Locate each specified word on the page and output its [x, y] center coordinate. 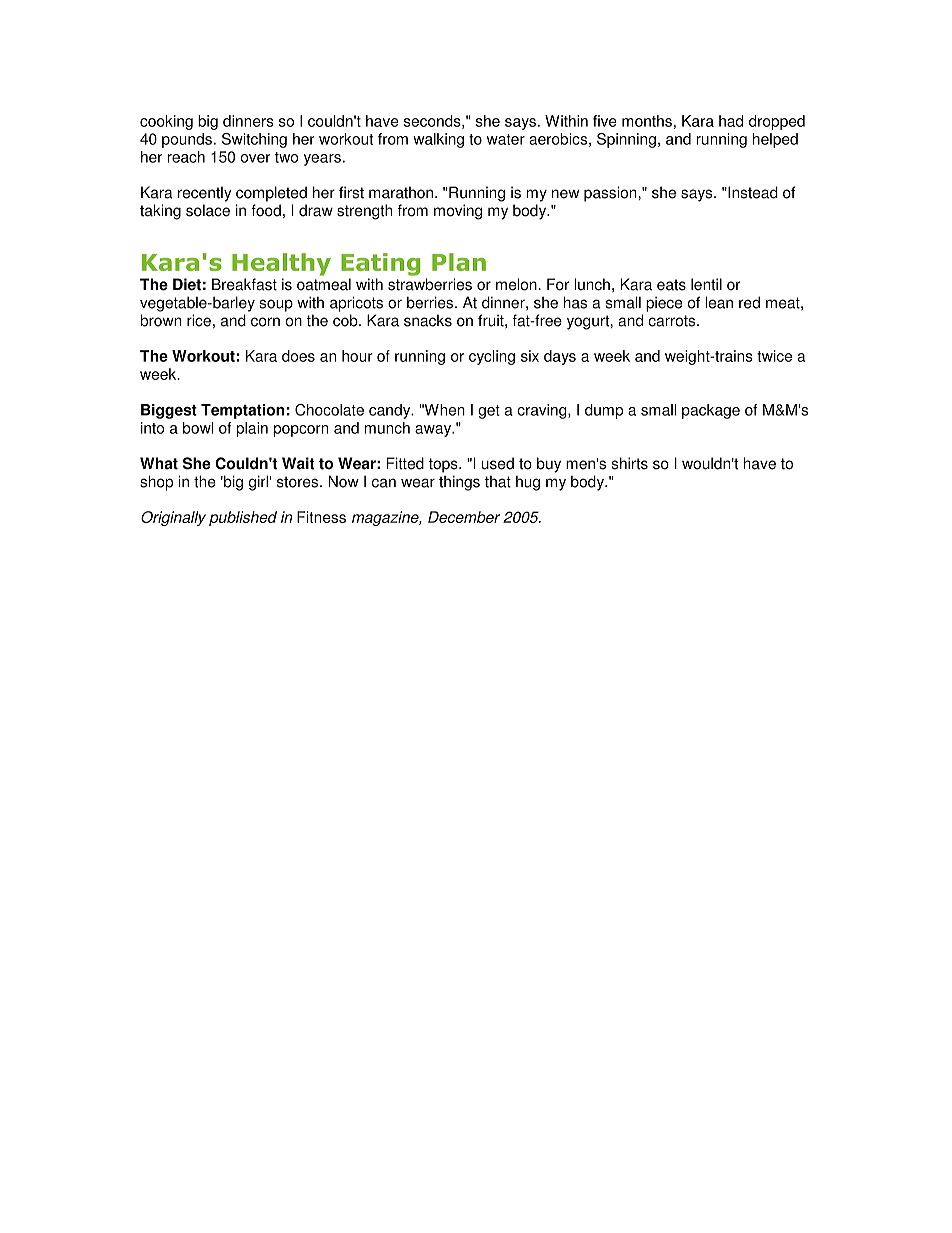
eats [671, 285]
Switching [254, 140]
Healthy [281, 264]
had [731, 121]
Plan [459, 262]
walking [438, 140]
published [243, 518]
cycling [492, 357]
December [464, 517]
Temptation [242, 411]
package [711, 411]
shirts [630, 463]
